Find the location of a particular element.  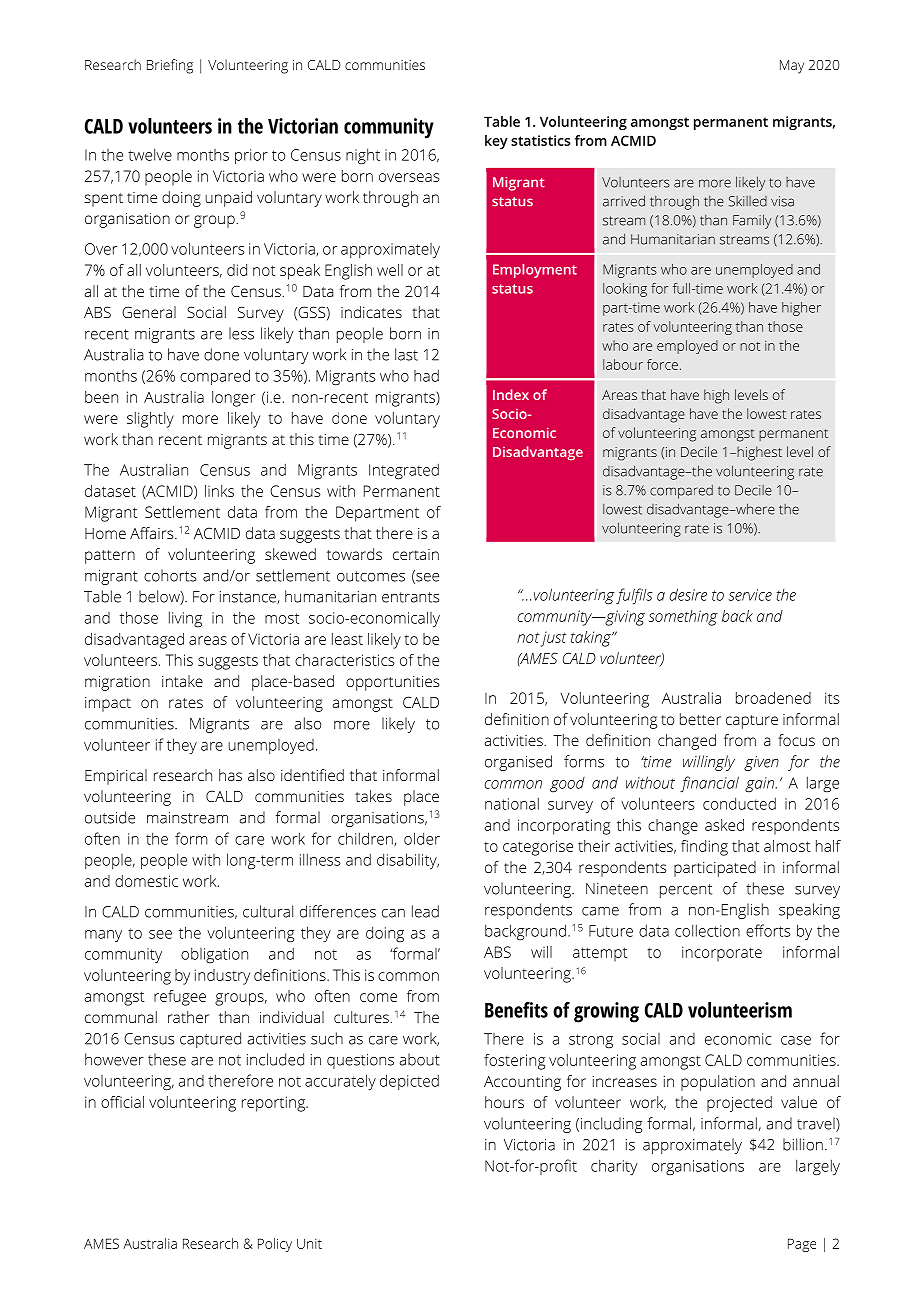

Index is located at coordinates (511, 394).
